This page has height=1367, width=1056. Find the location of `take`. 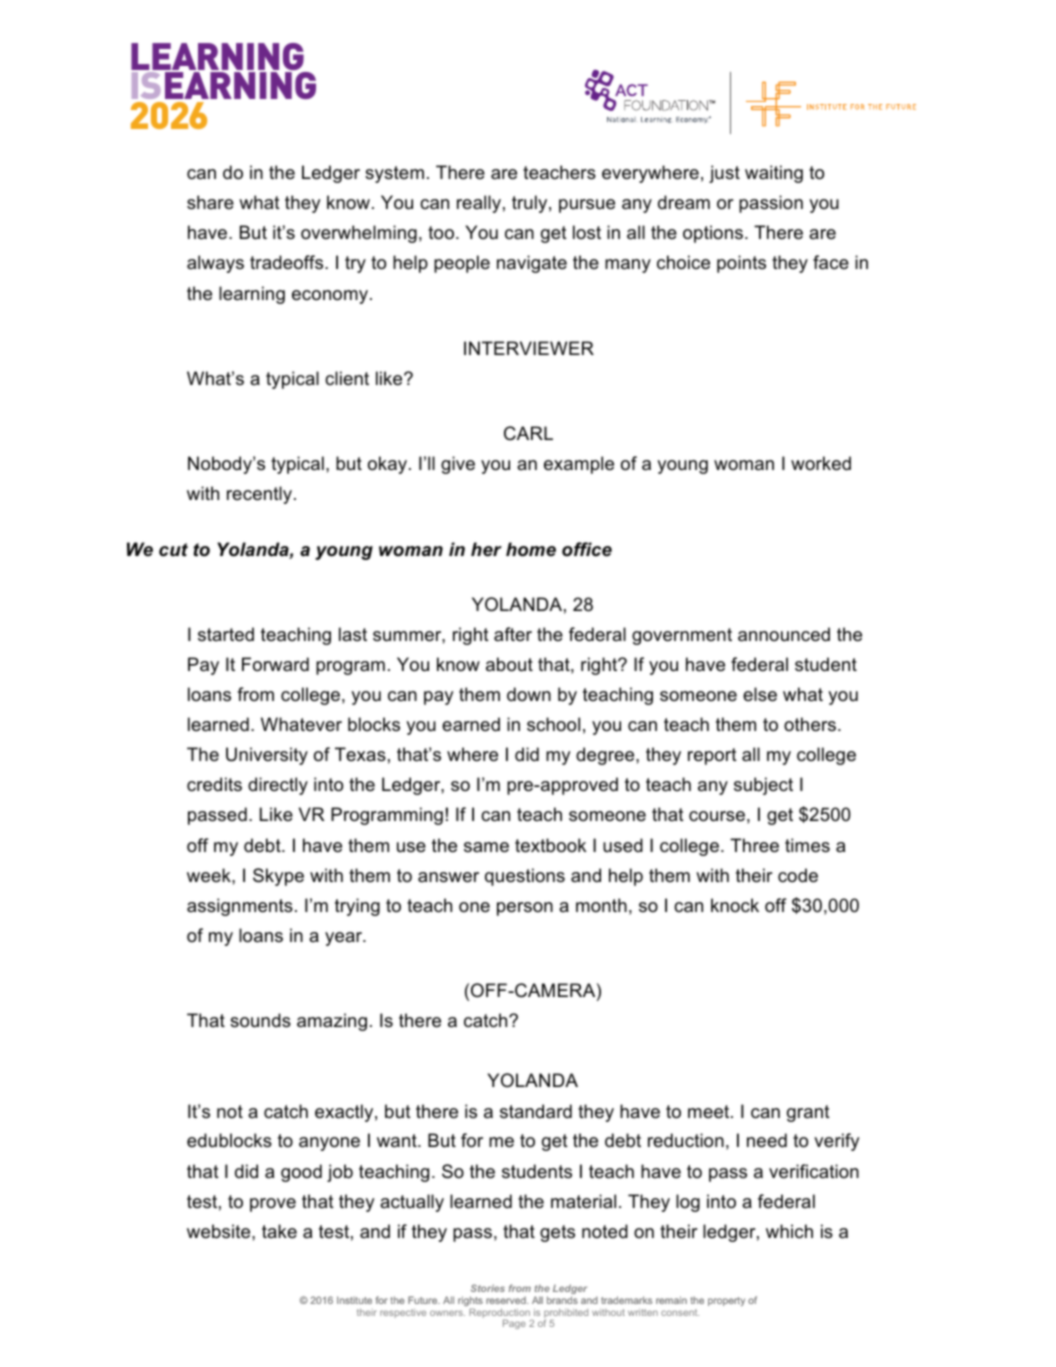

take is located at coordinates (279, 1231).
